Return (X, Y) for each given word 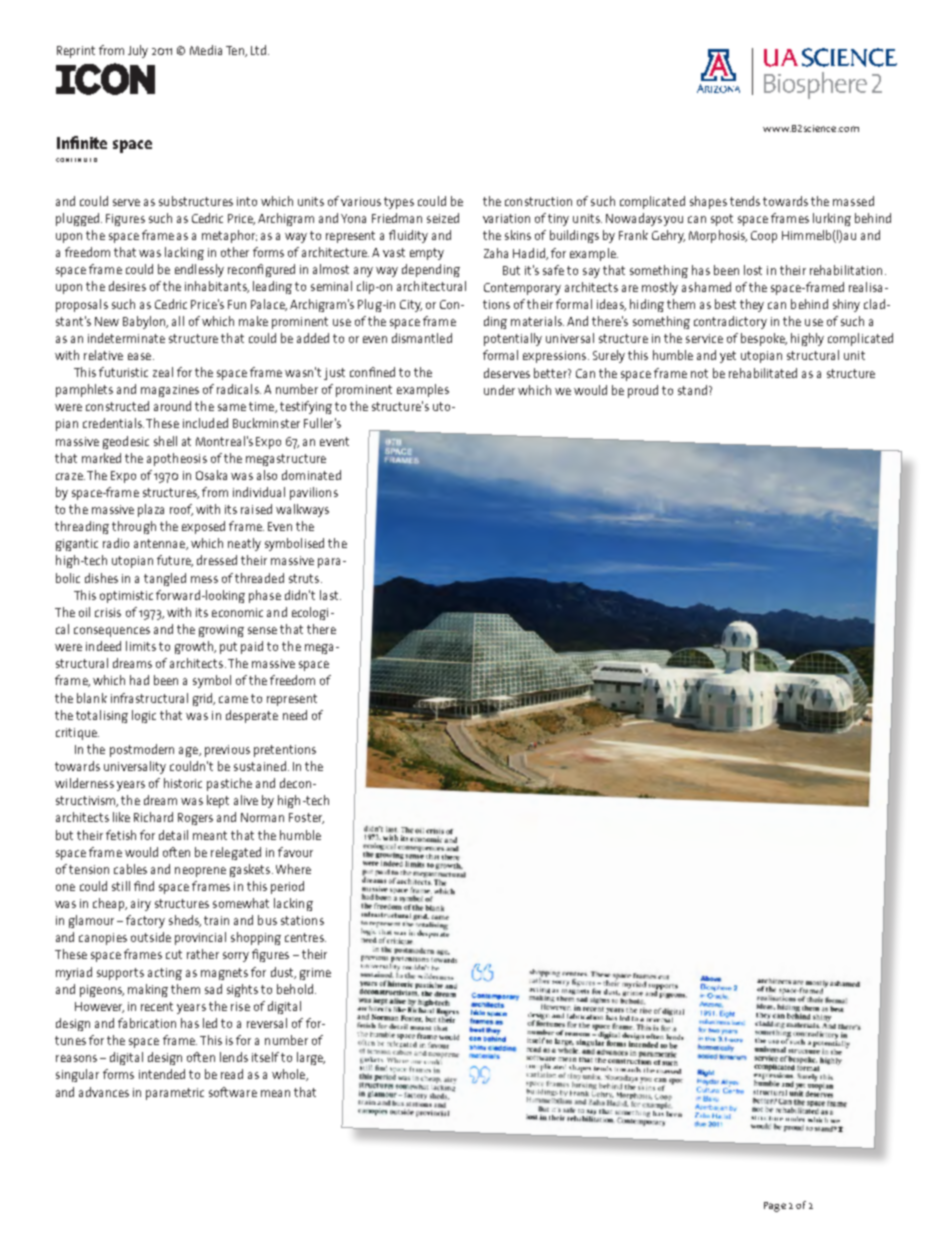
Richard (153, 817)
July (138, 51)
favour (295, 852)
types (399, 203)
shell (165, 441)
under (499, 390)
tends (745, 201)
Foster (306, 818)
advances (104, 1092)
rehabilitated (763, 373)
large (311, 1058)
